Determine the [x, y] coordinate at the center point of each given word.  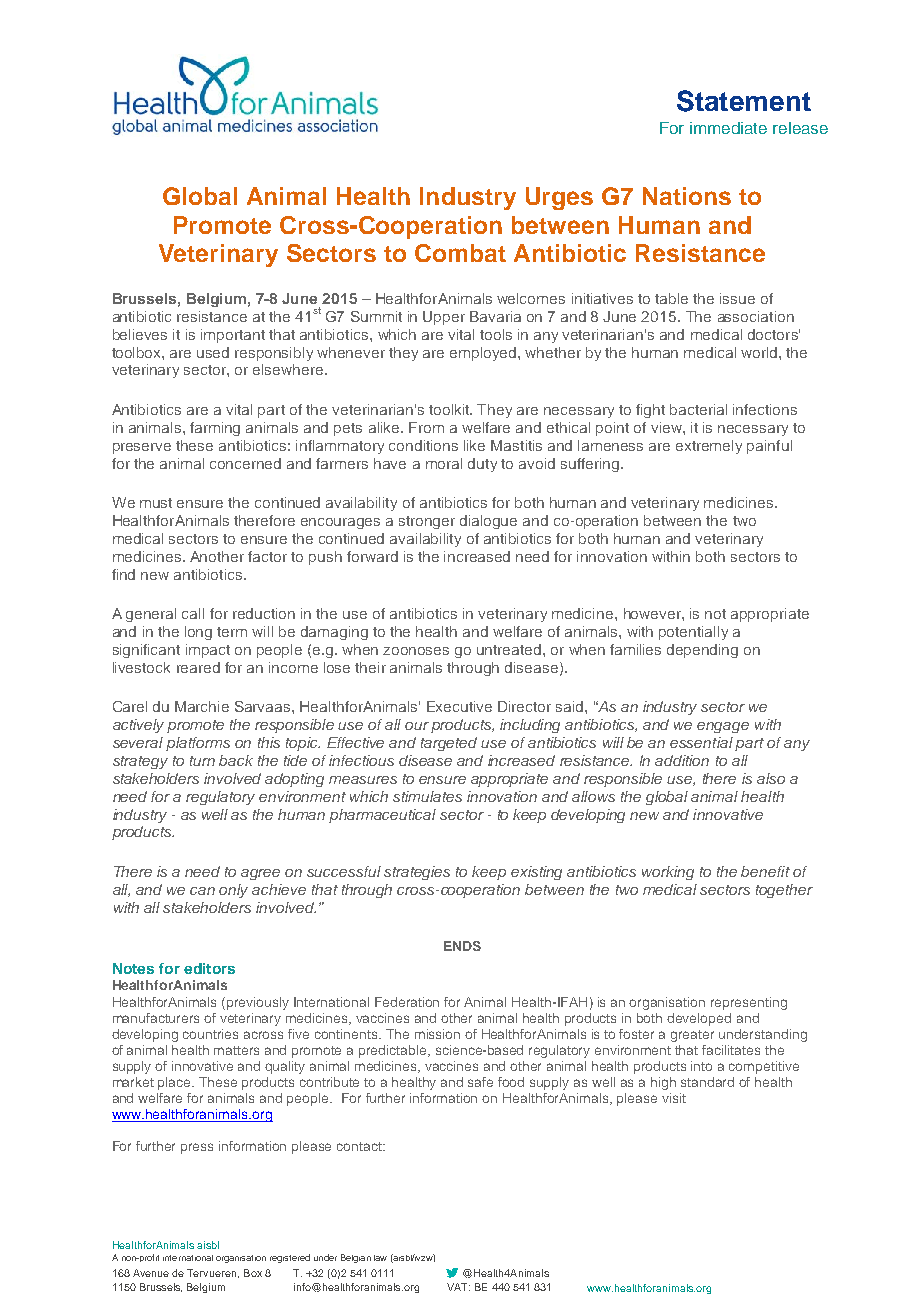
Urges [559, 198]
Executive [459, 706]
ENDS [462, 946]
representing [749, 1003]
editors [209, 968]
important [233, 336]
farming [215, 429]
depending [702, 651]
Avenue [151, 1273]
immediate [728, 128]
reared [198, 667]
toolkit [450, 409]
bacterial [698, 409]
